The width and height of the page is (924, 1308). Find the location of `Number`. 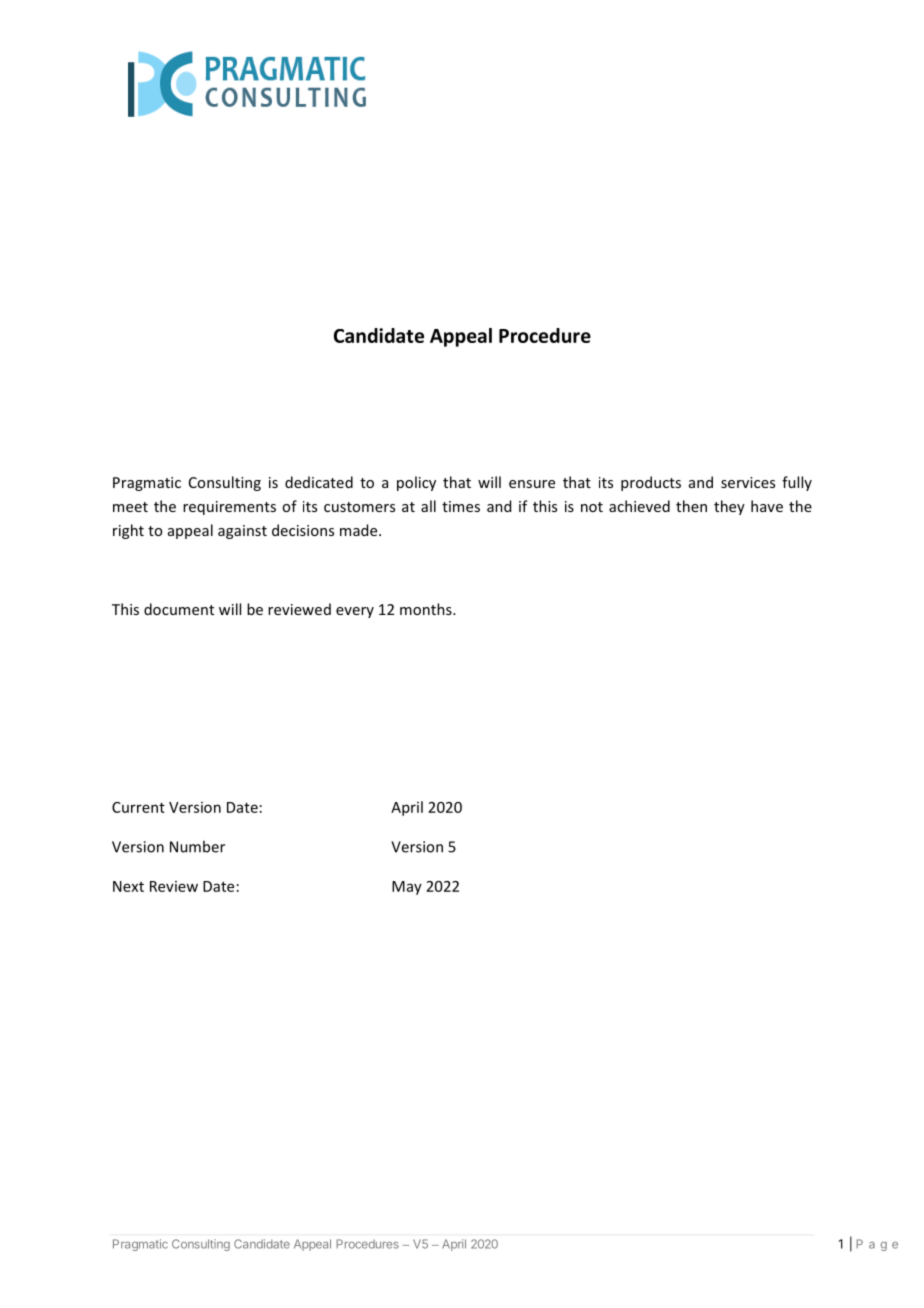

Number is located at coordinates (197, 846).
